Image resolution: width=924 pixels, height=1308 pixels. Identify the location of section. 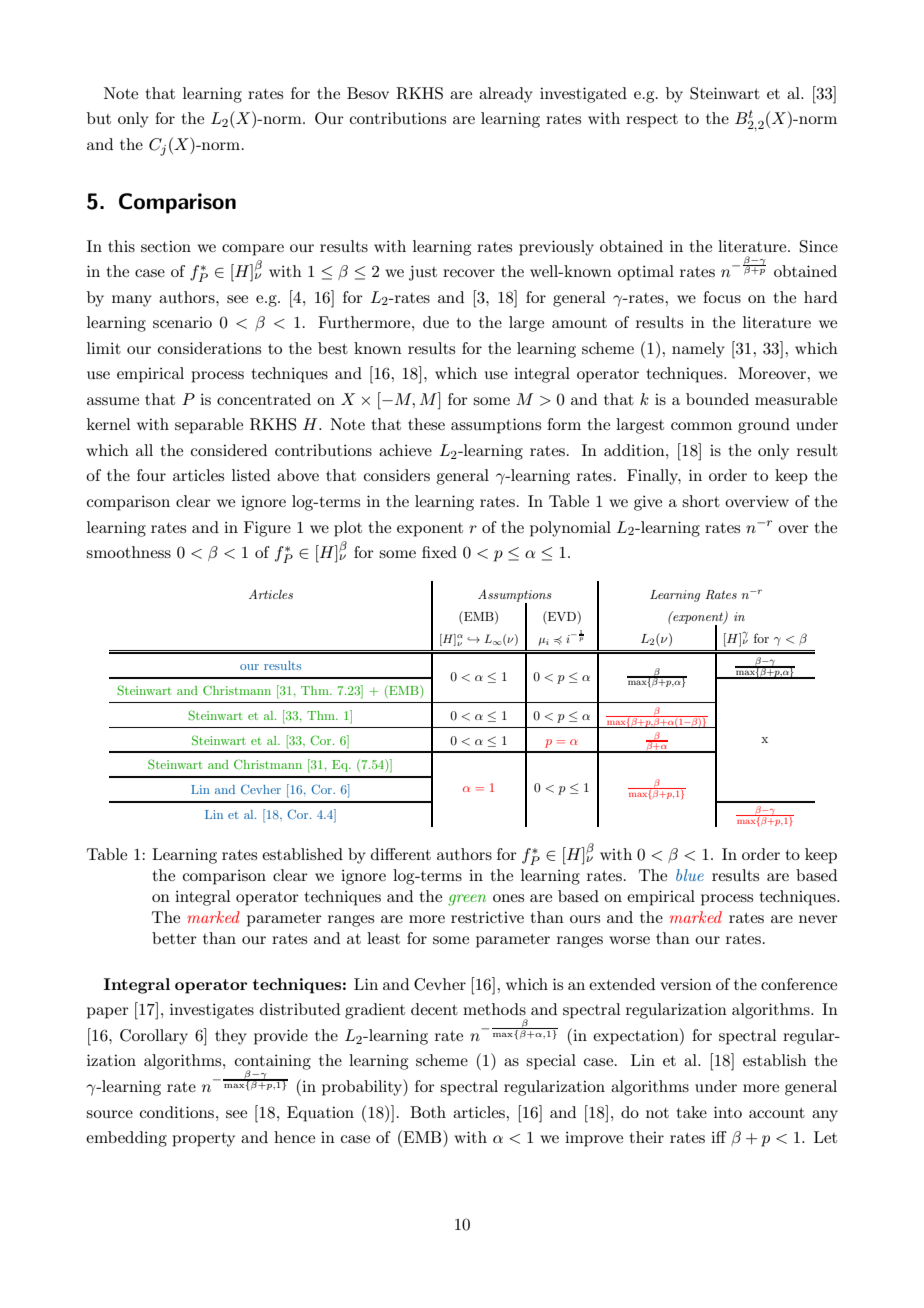
(166, 246).
